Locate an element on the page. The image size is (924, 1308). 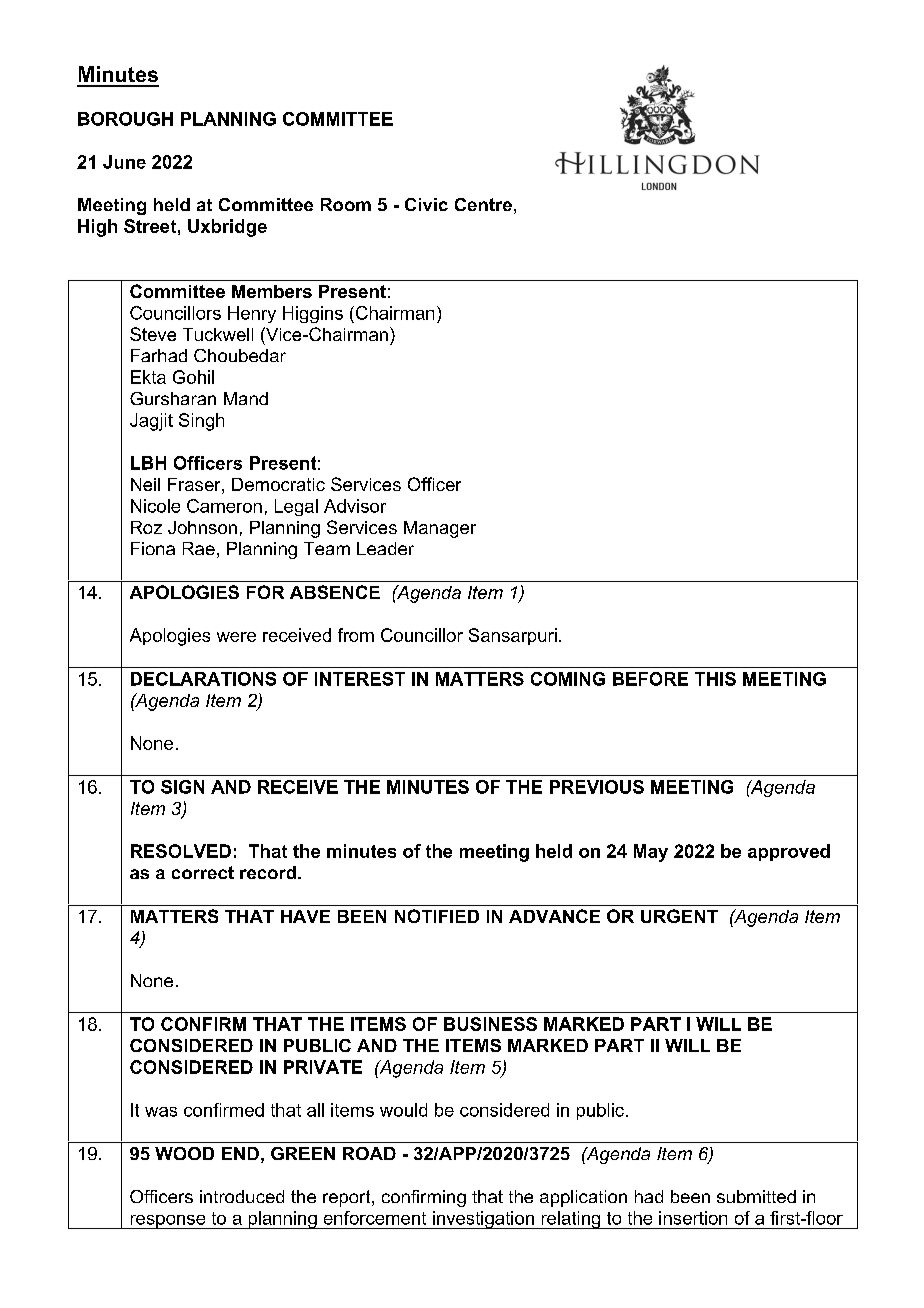
THIS is located at coordinates (715, 679).
